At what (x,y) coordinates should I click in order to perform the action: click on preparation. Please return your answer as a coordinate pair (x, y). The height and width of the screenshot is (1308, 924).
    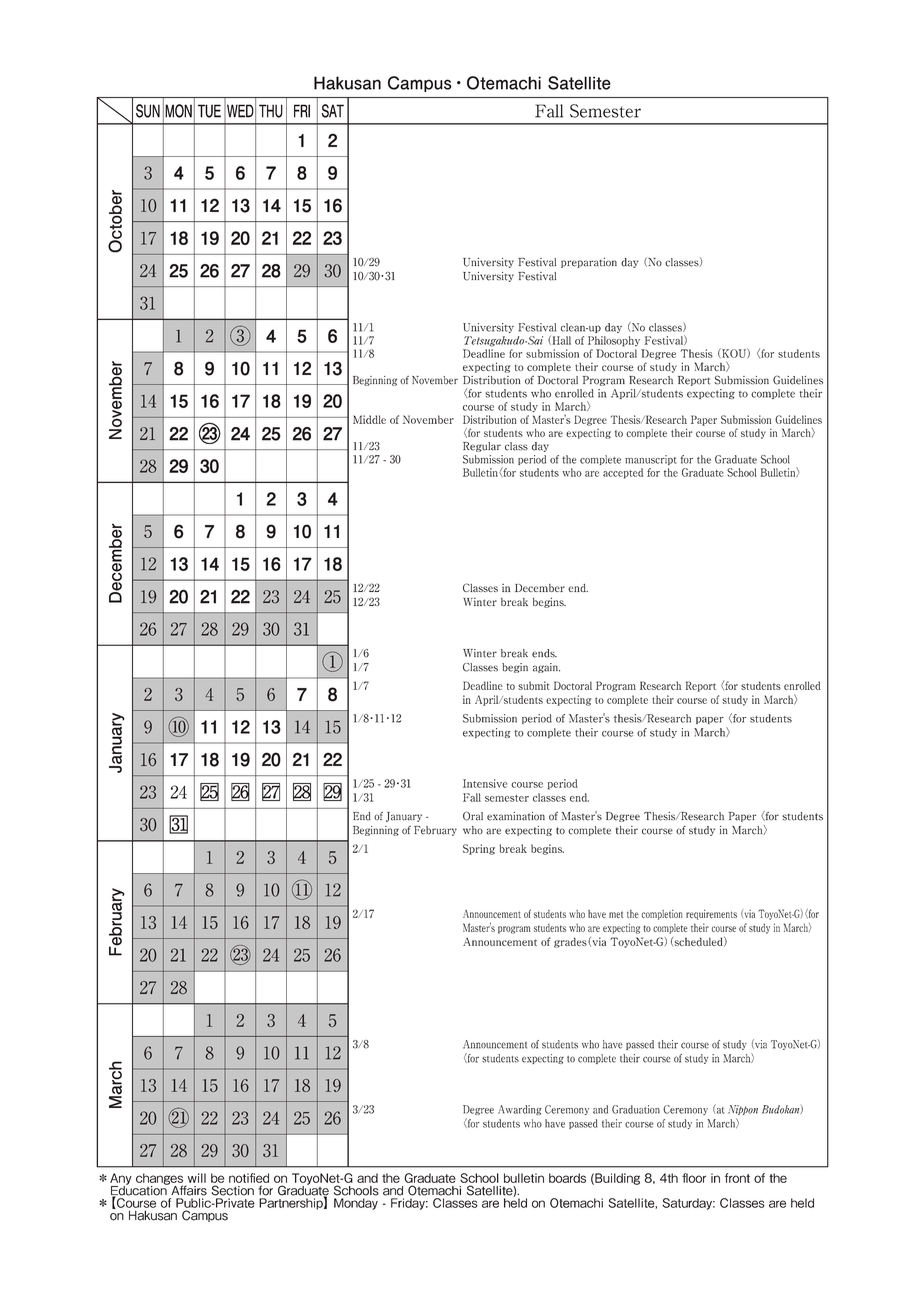
    Looking at the image, I should click on (589, 263).
